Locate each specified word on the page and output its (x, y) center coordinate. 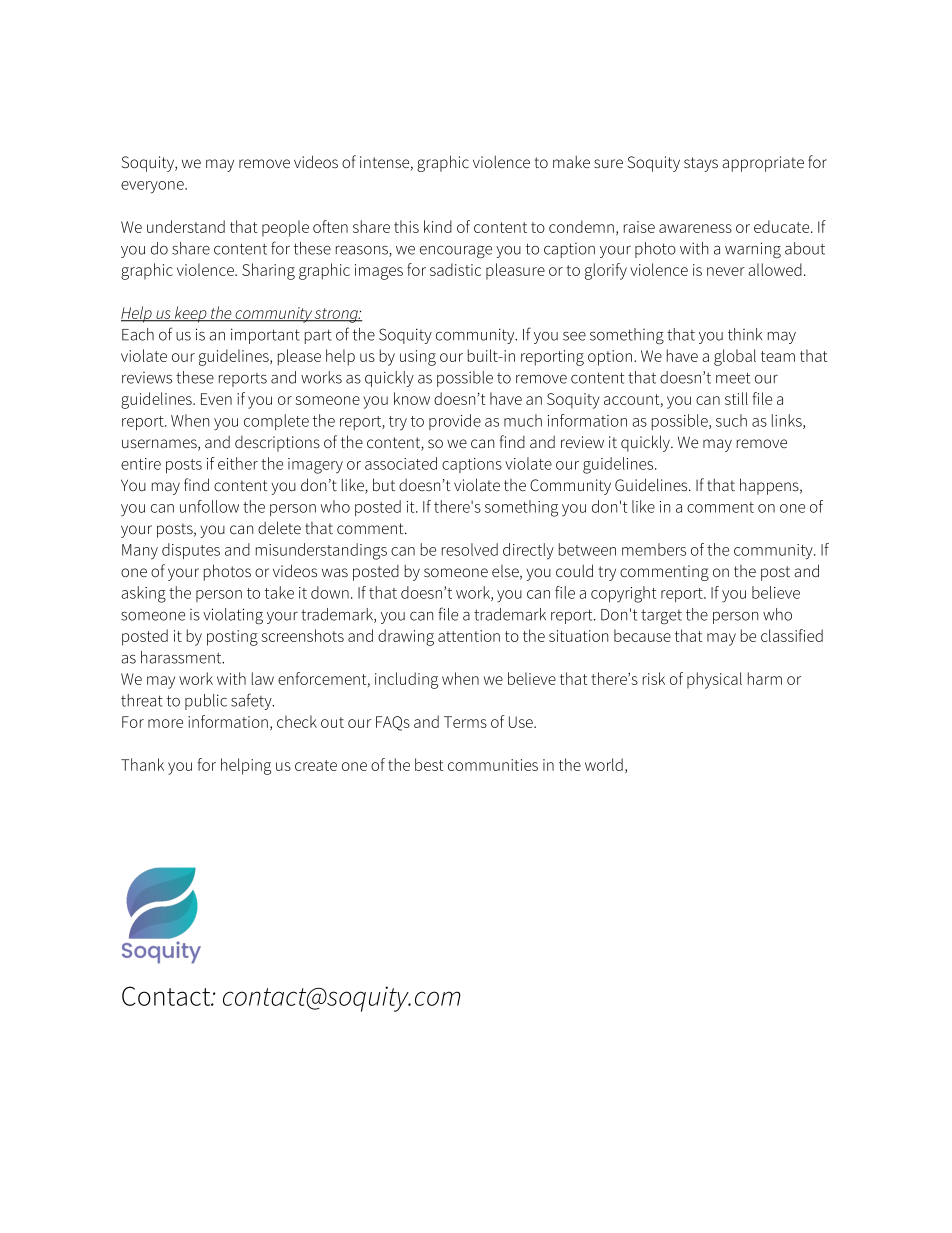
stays (701, 164)
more (165, 723)
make (571, 161)
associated (401, 463)
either (238, 463)
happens (770, 486)
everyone (153, 187)
